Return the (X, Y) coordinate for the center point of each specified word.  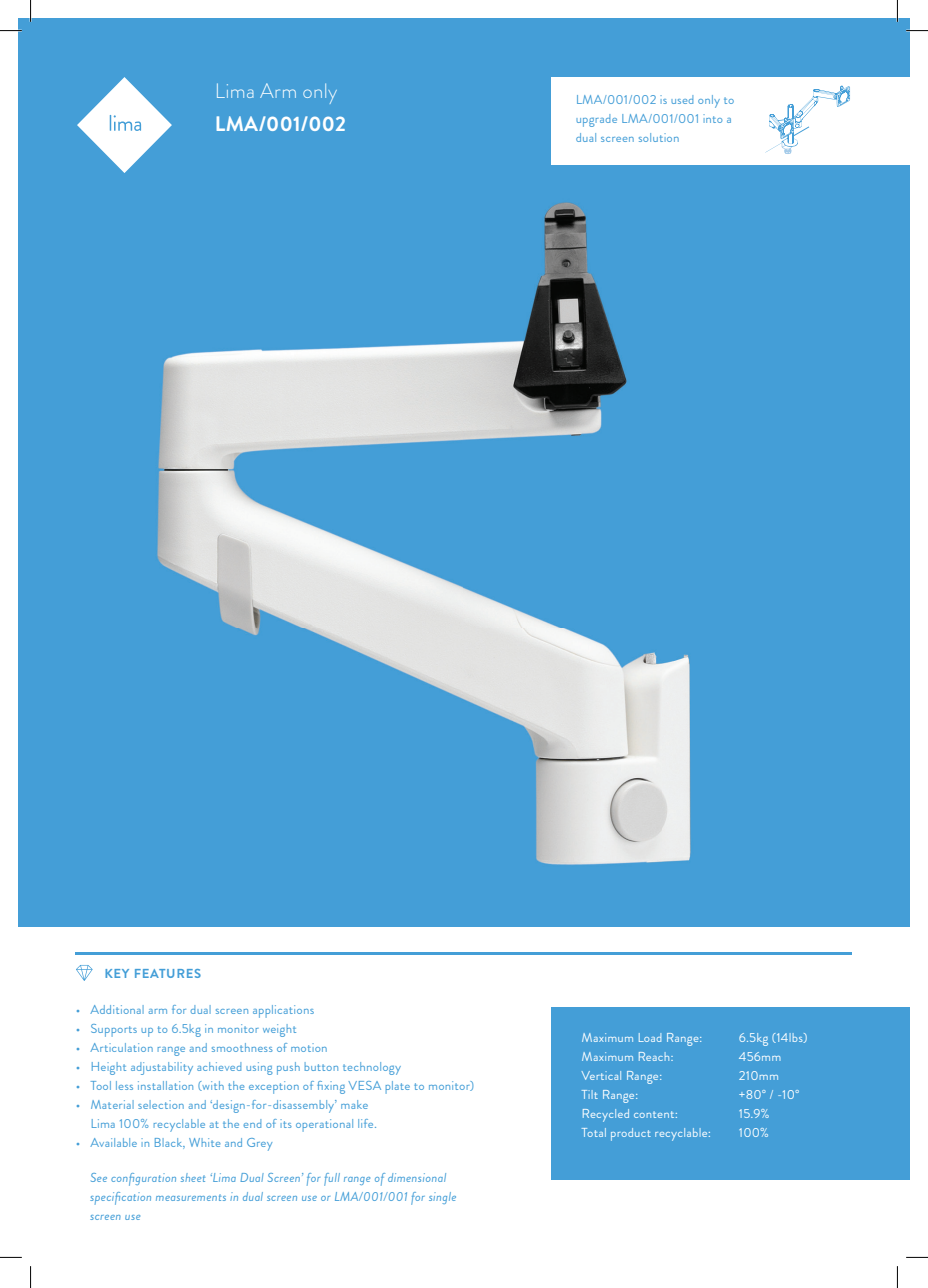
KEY (117, 973)
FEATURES (168, 973)
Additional (117, 1009)
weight (279, 1030)
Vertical (601, 1075)
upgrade (596, 120)
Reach (655, 1056)
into (712, 118)
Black (170, 1143)
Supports (114, 1030)
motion (309, 1047)
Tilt (590, 1094)
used (682, 99)
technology (372, 1068)
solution (659, 137)
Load (650, 1037)
